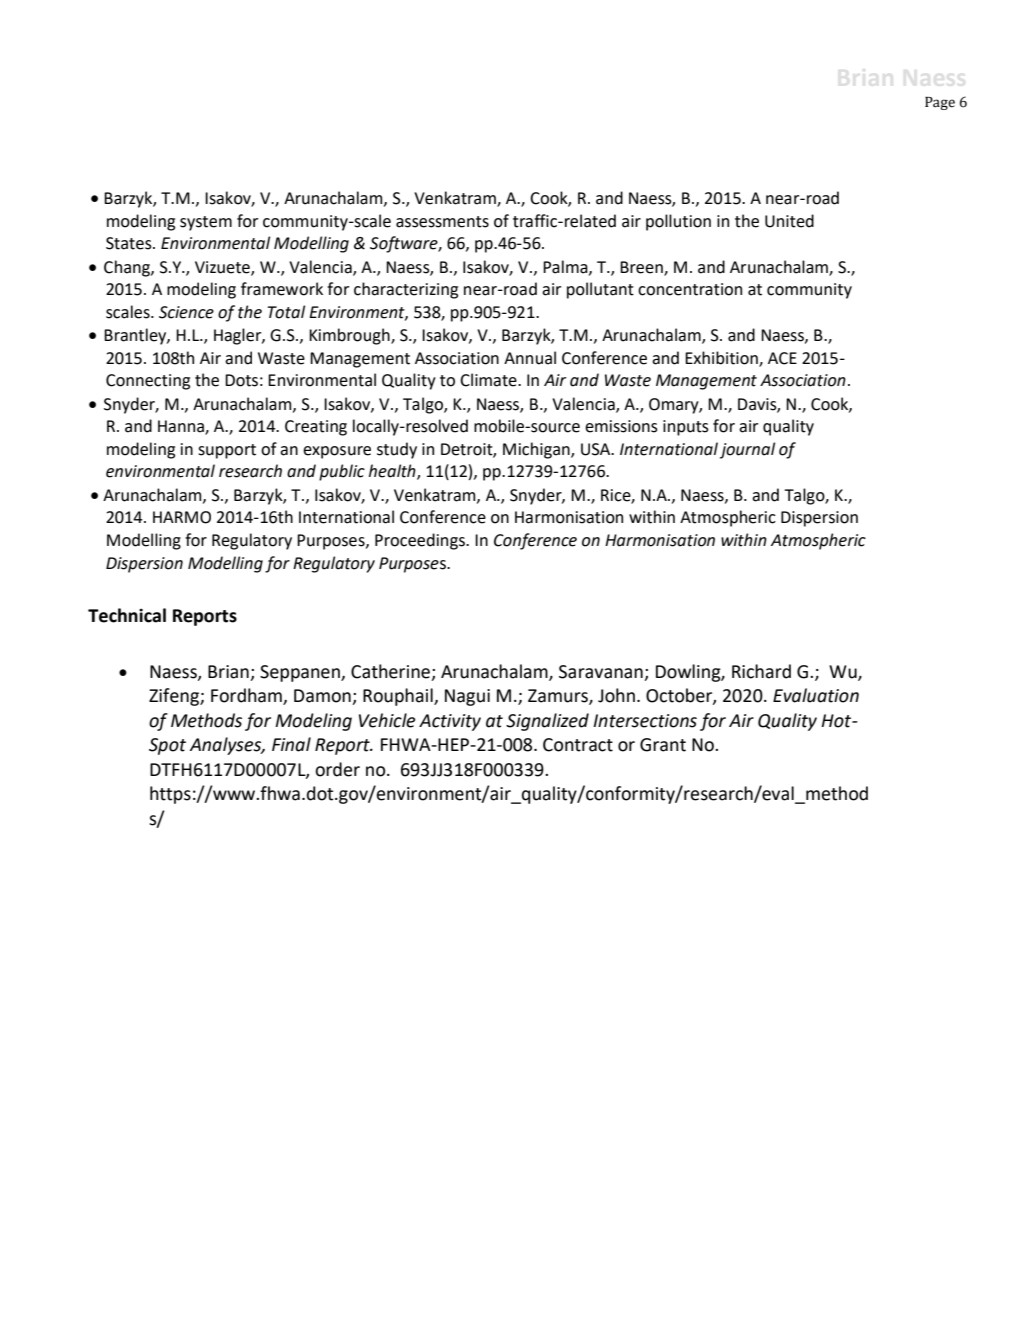  What do you see at coordinates (578, 745) in the screenshot?
I see `Contract` at bounding box center [578, 745].
